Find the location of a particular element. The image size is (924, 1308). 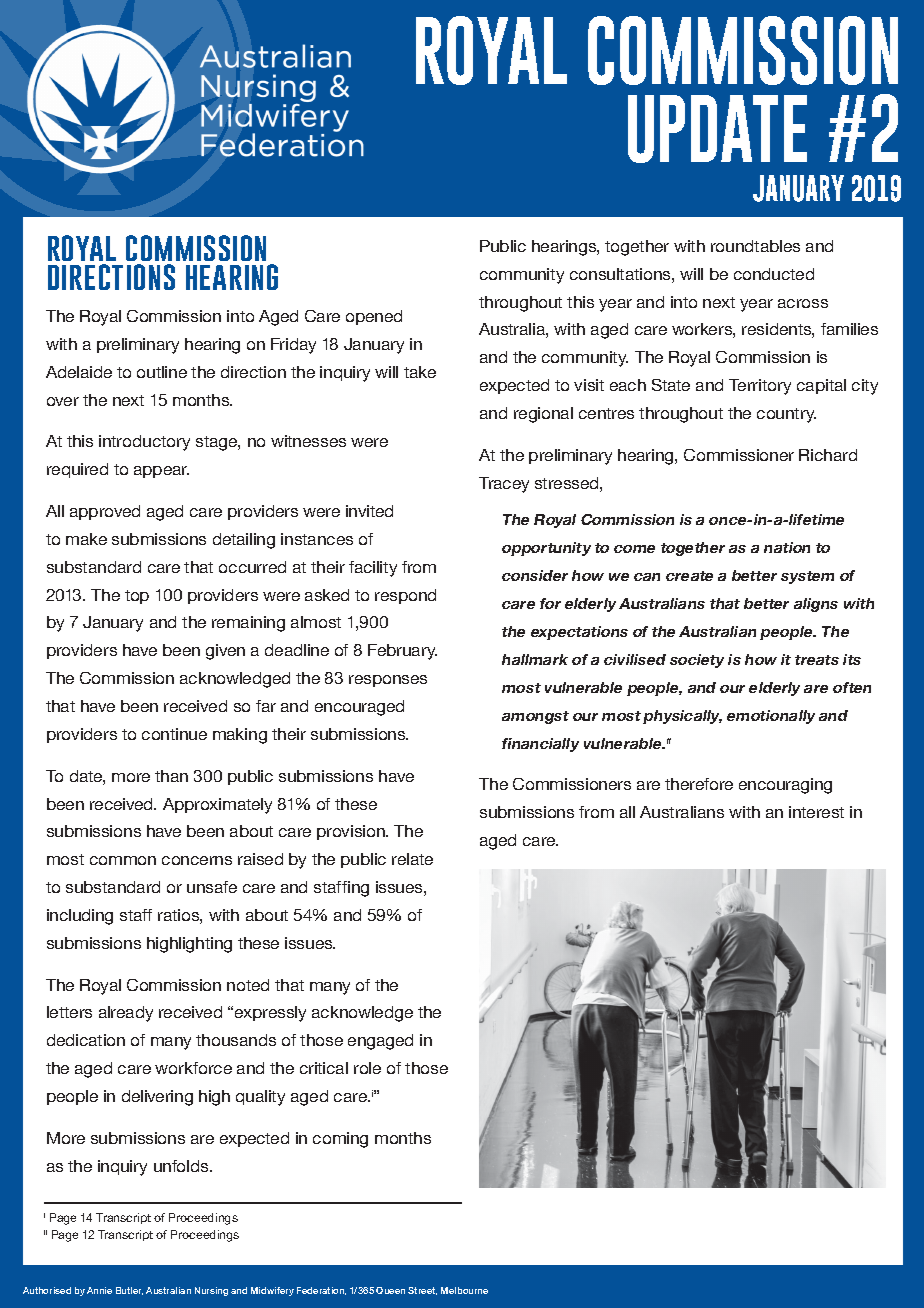

across is located at coordinates (803, 303).
